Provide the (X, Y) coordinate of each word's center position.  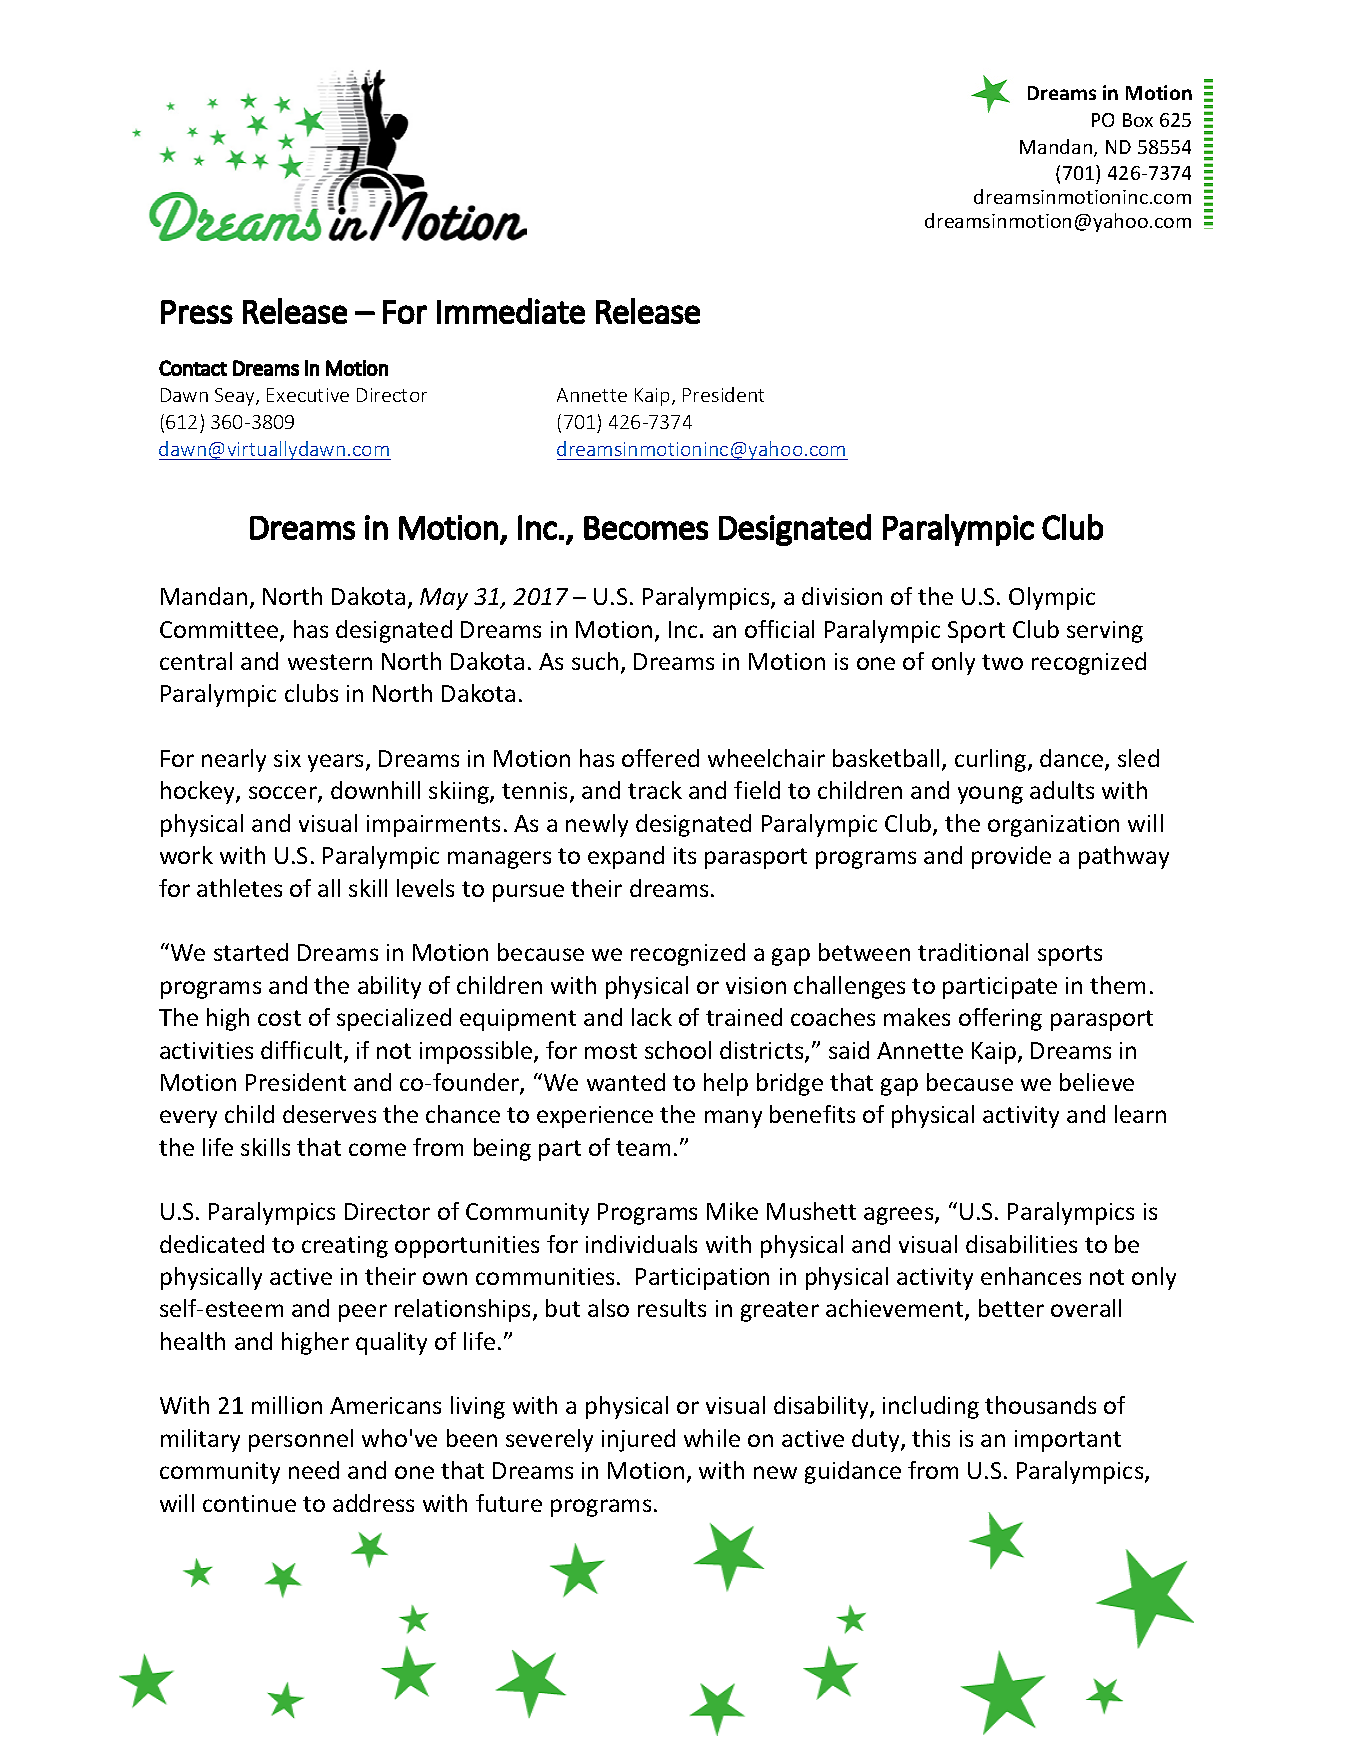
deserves (329, 1114)
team (643, 1148)
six (287, 758)
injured (638, 1440)
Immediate (511, 311)
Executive (308, 395)
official (779, 629)
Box (1138, 120)
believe (1097, 1082)
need (314, 1470)
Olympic (1052, 598)
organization (1053, 826)
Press (197, 312)
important (1068, 1441)
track (655, 790)
